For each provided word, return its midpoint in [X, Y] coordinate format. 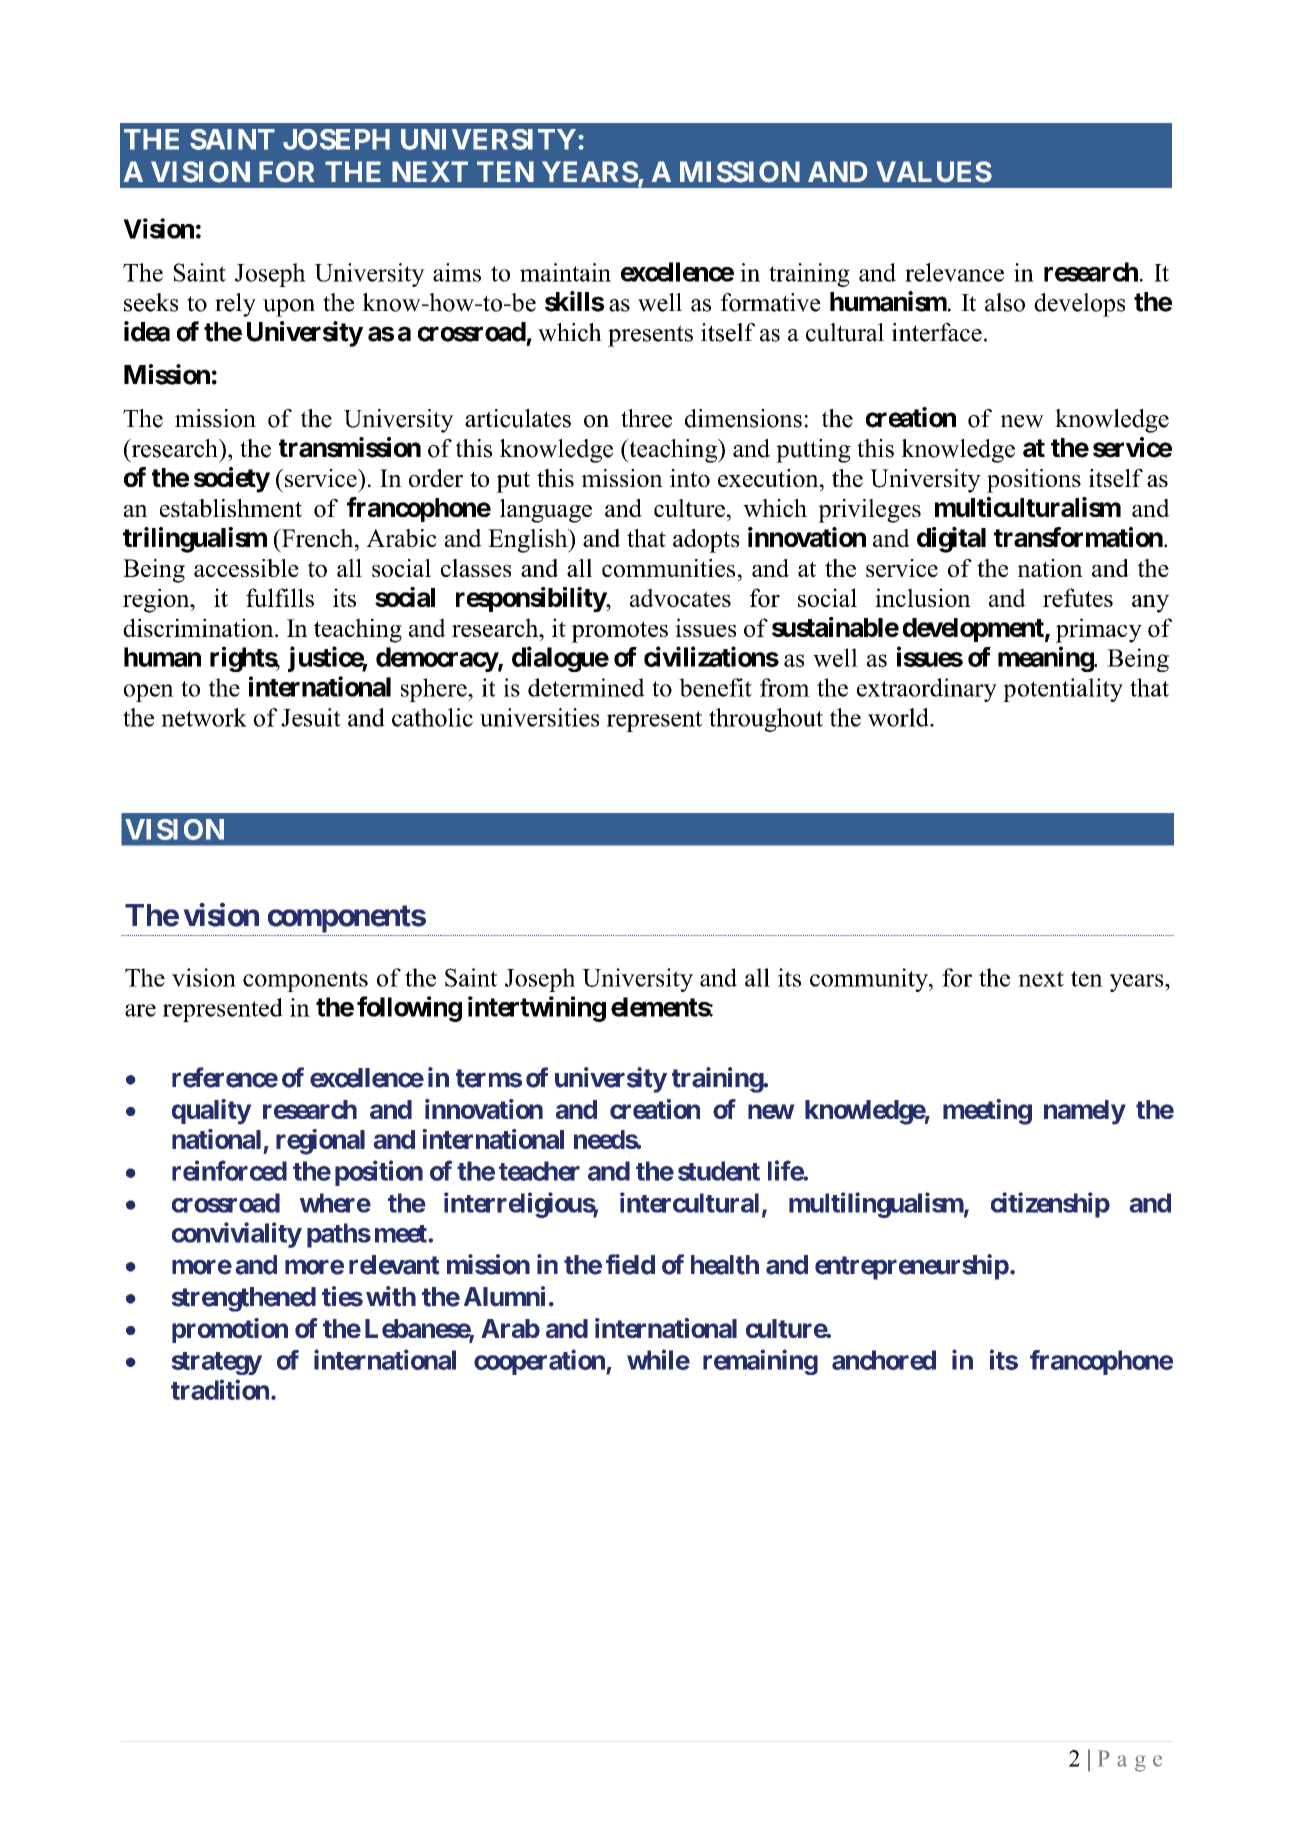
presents [650, 336]
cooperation [540, 1362]
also [1005, 302]
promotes [619, 632]
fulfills [280, 597]
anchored [884, 1360]
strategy [217, 1363]
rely [235, 305]
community [870, 980]
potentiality [1063, 690]
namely [1084, 1112]
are [140, 1010]
